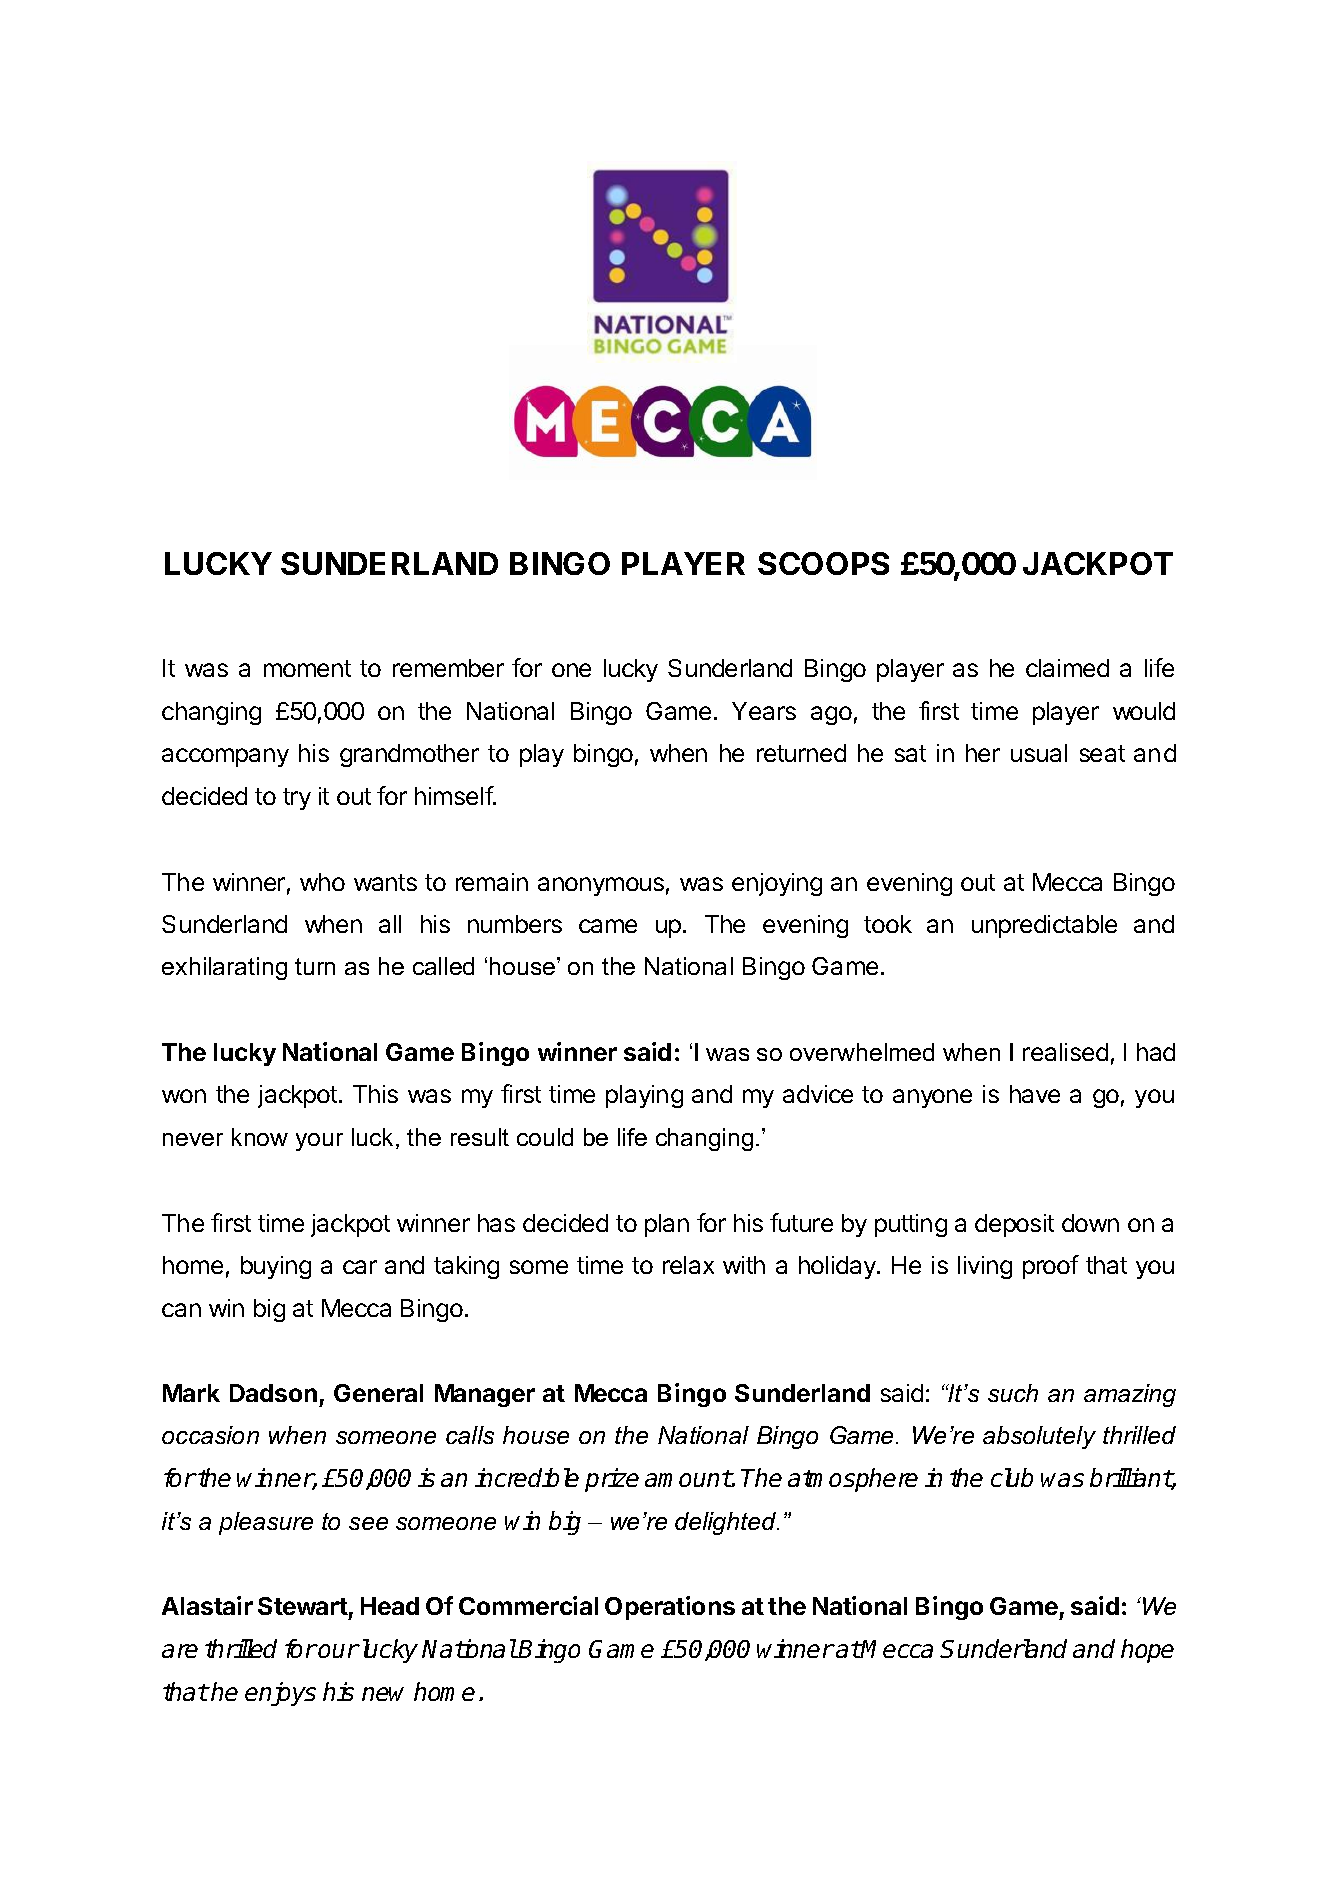 This screenshot has width=1338, height=1891. What do you see at coordinates (1067, 668) in the screenshot?
I see `claimed` at bounding box center [1067, 668].
